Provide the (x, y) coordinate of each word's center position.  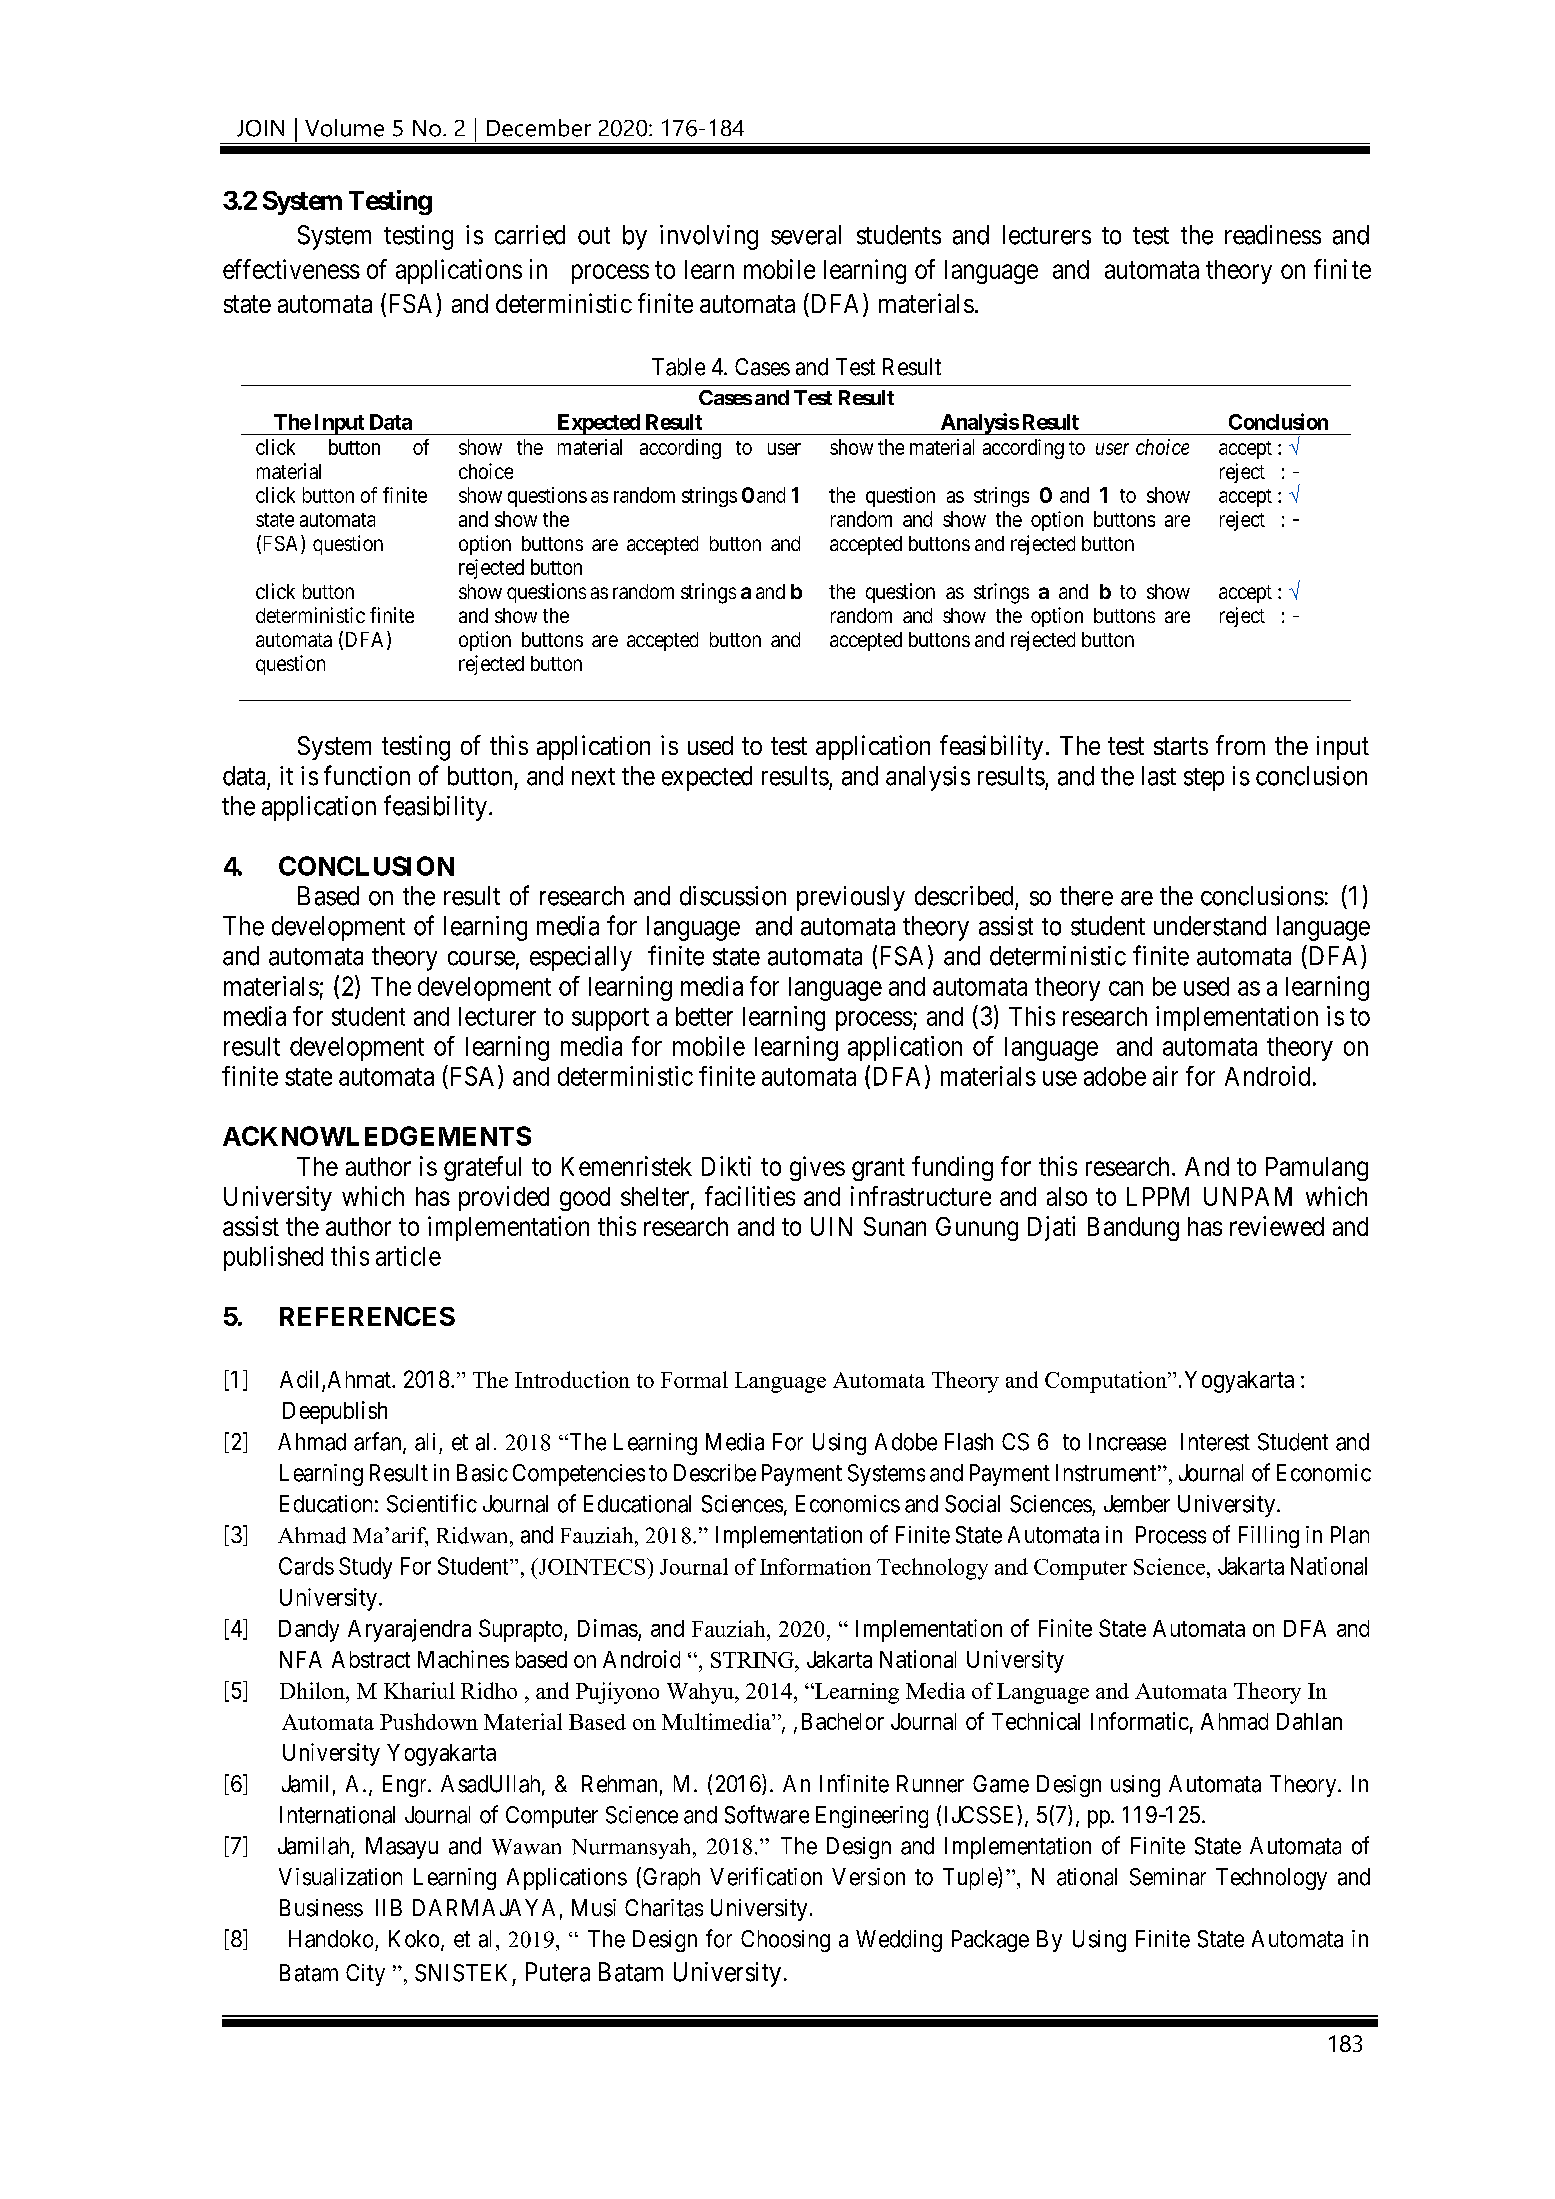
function (367, 775)
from (1240, 745)
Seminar (1168, 1877)
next (593, 777)
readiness (1273, 235)
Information (815, 1566)
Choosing (785, 1941)
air (1165, 1076)
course (481, 958)
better (704, 1016)
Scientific (432, 1503)
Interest (1215, 1442)
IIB (389, 1907)
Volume (344, 128)
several (806, 235)
